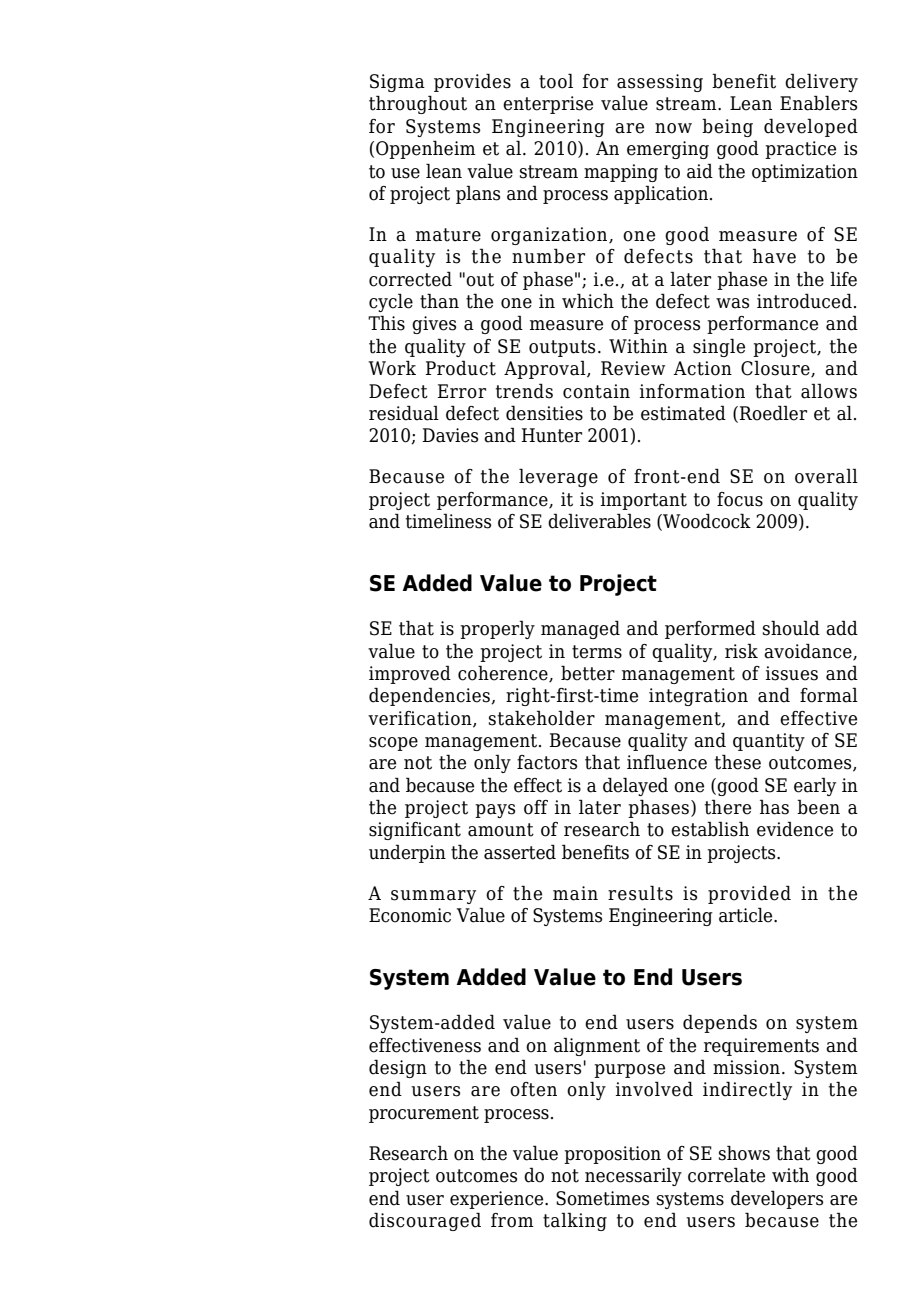 The width and height of the screenshot is (924, 1308). I want to click on overall, so click(826, 476).
